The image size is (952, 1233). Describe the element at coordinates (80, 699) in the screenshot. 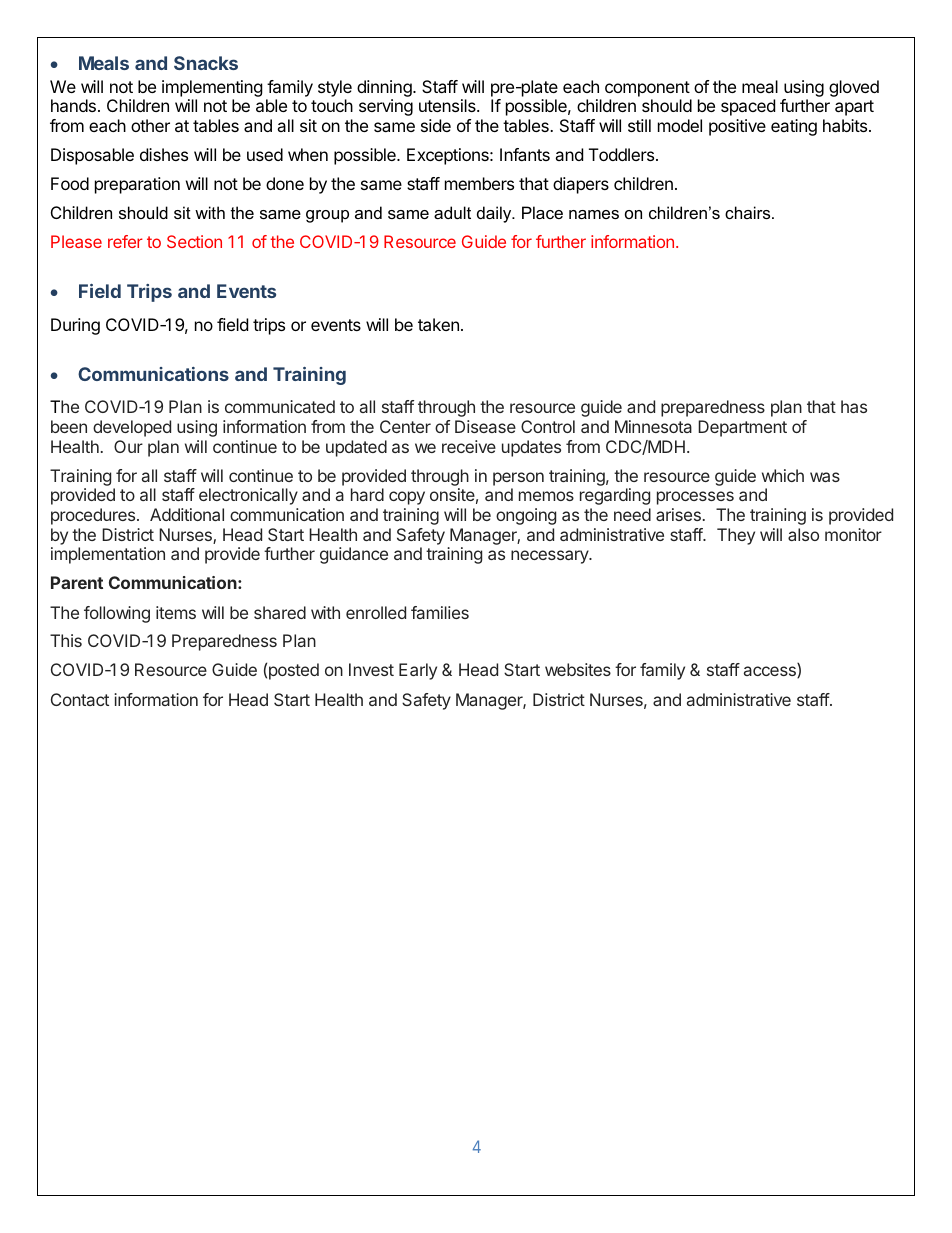

I see `Contact` at that location.
